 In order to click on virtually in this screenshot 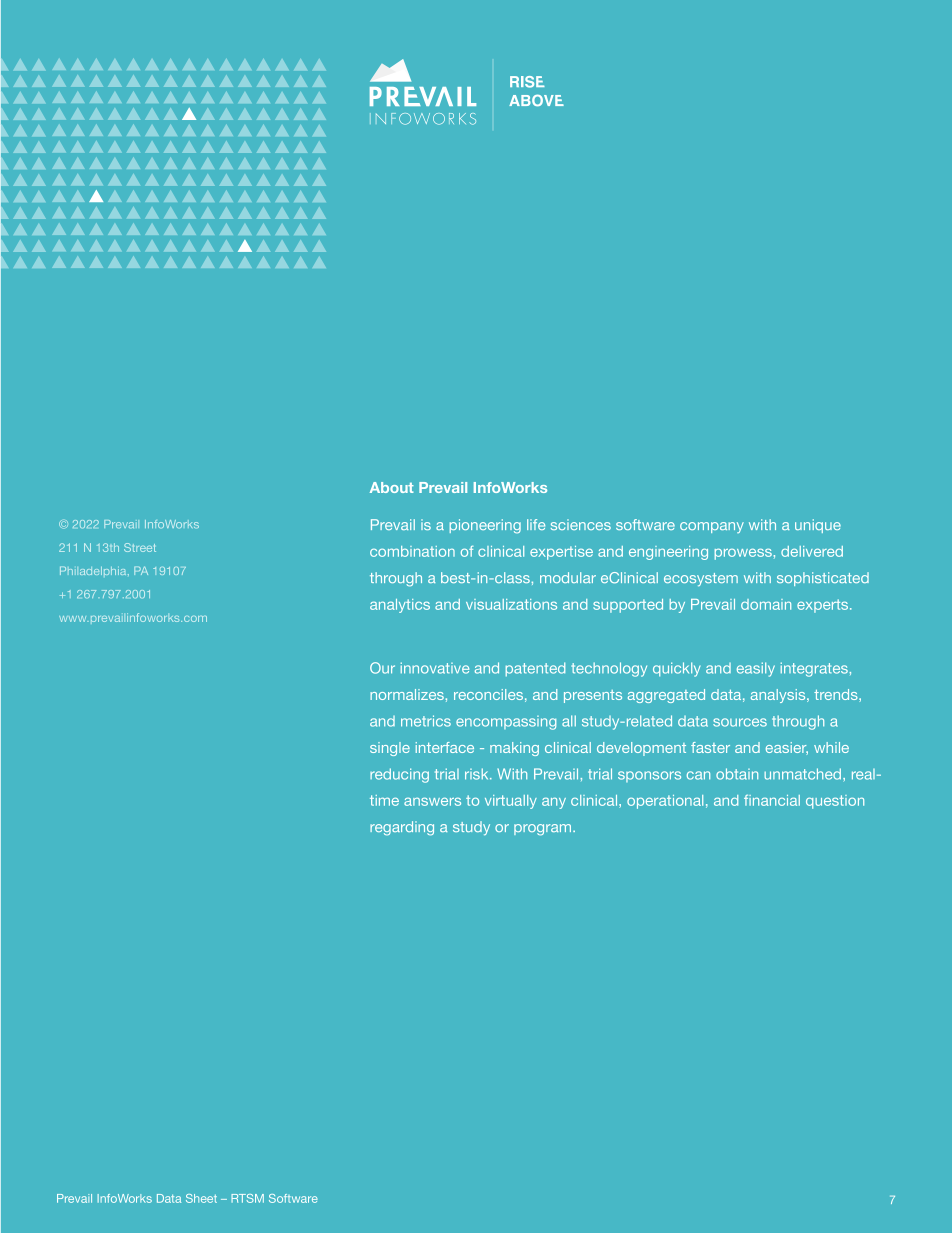, I will do `click(511, 802)`.
